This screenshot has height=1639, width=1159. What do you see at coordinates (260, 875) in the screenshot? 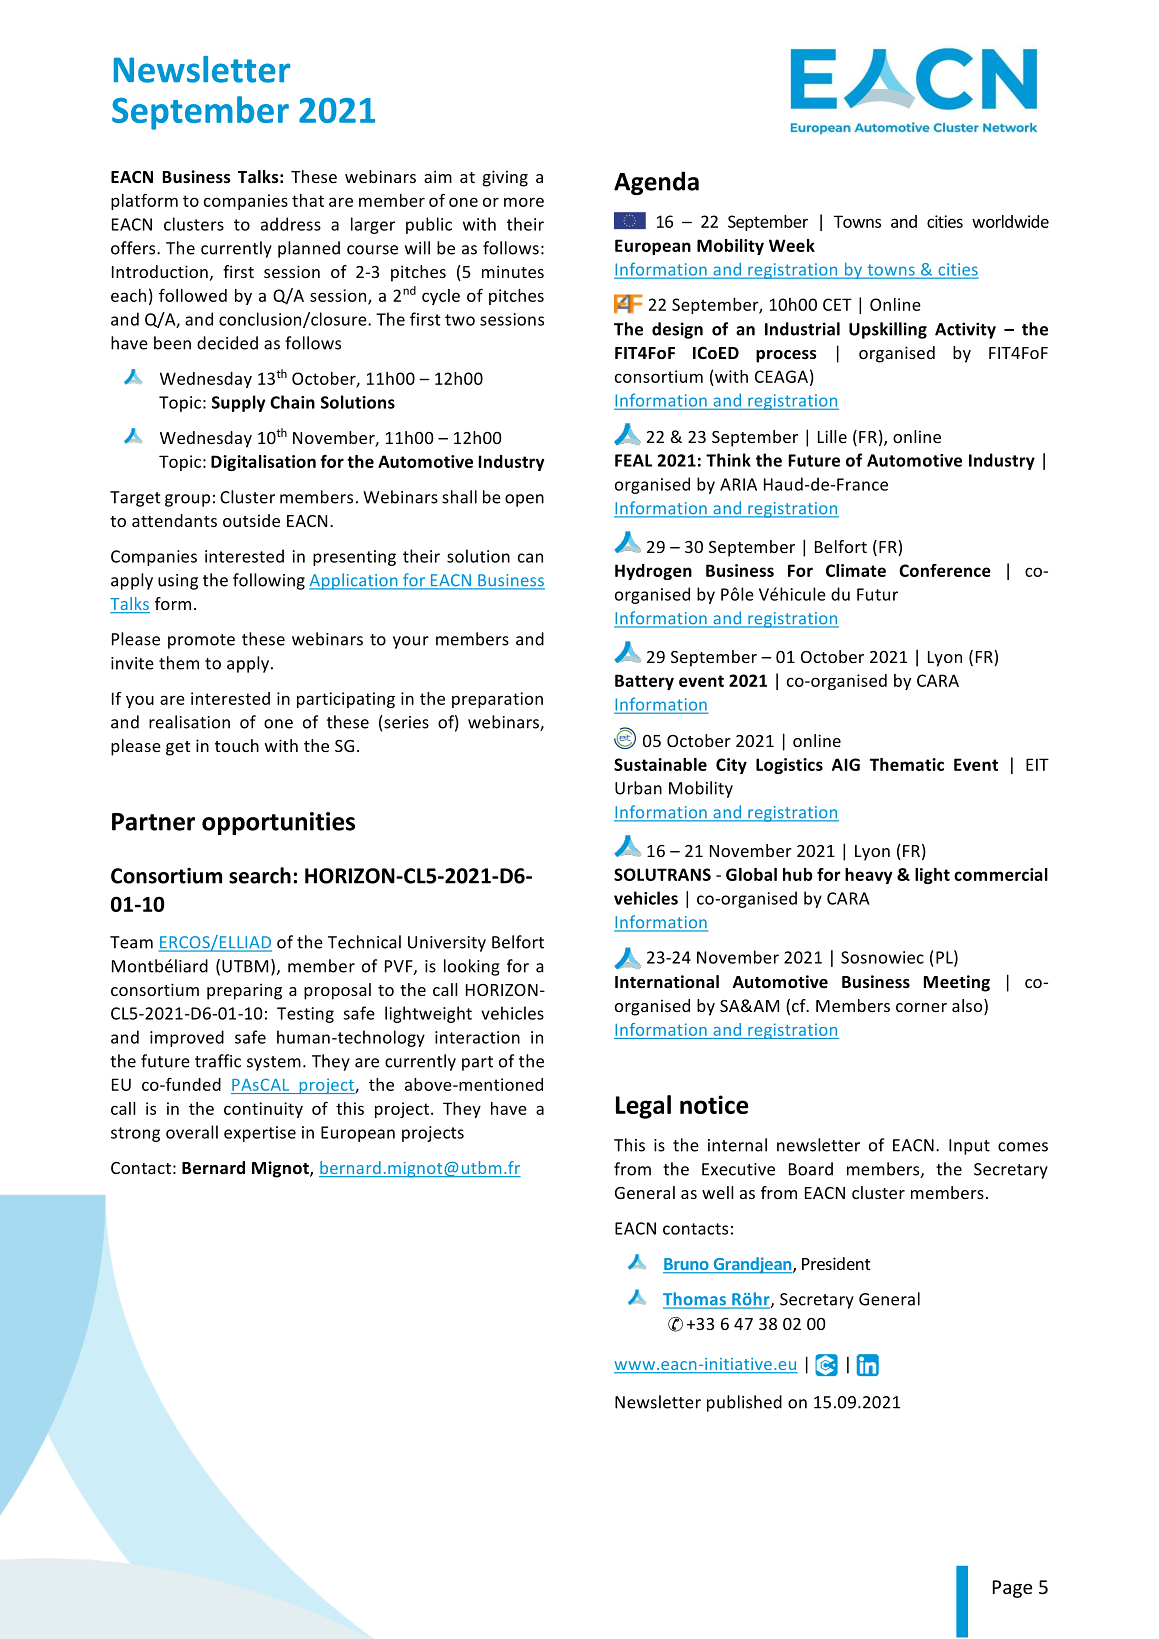
I see `search` at bounding box center [260, 875].
